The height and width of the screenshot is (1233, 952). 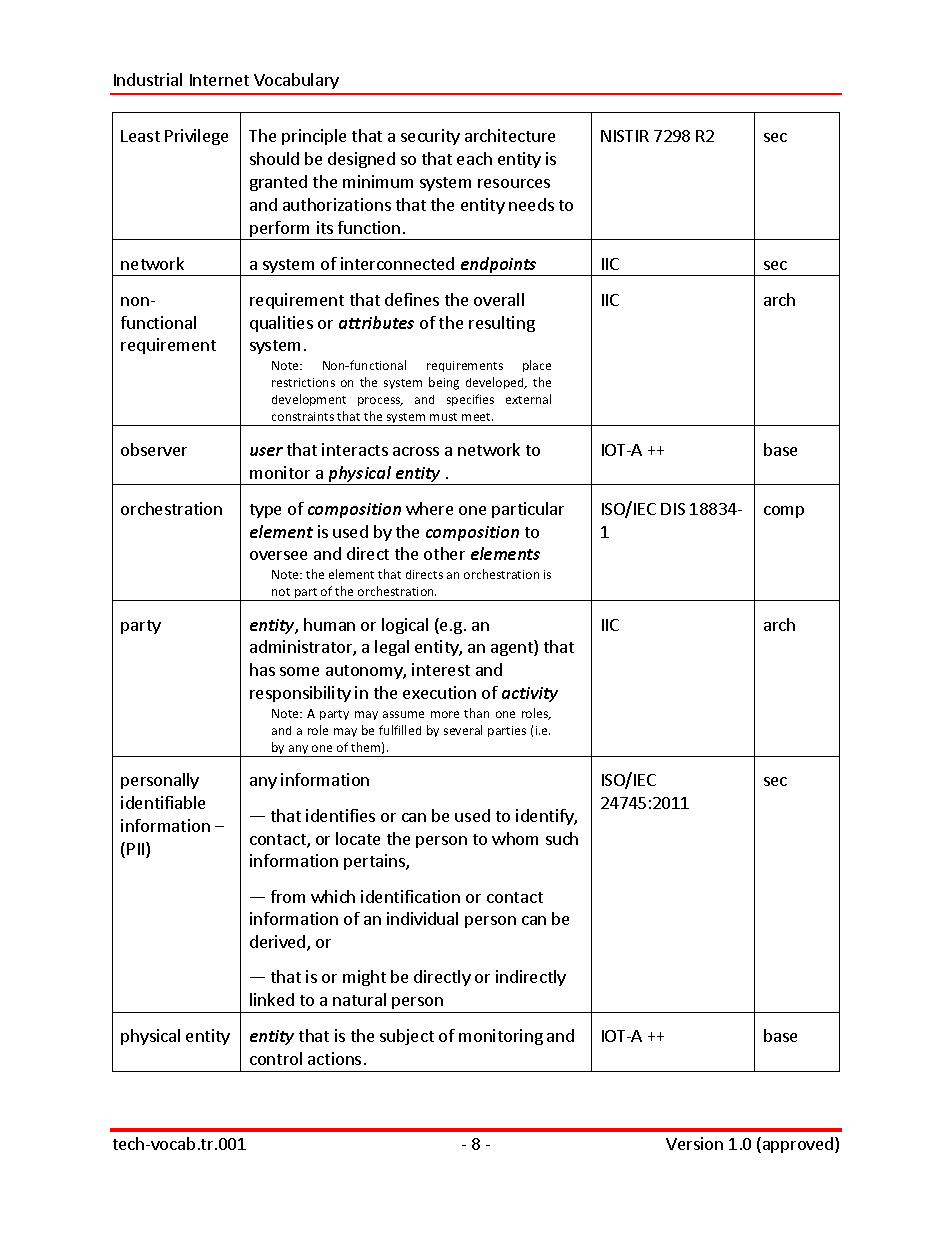 I want to click on such, so click(x=562, y=838).
